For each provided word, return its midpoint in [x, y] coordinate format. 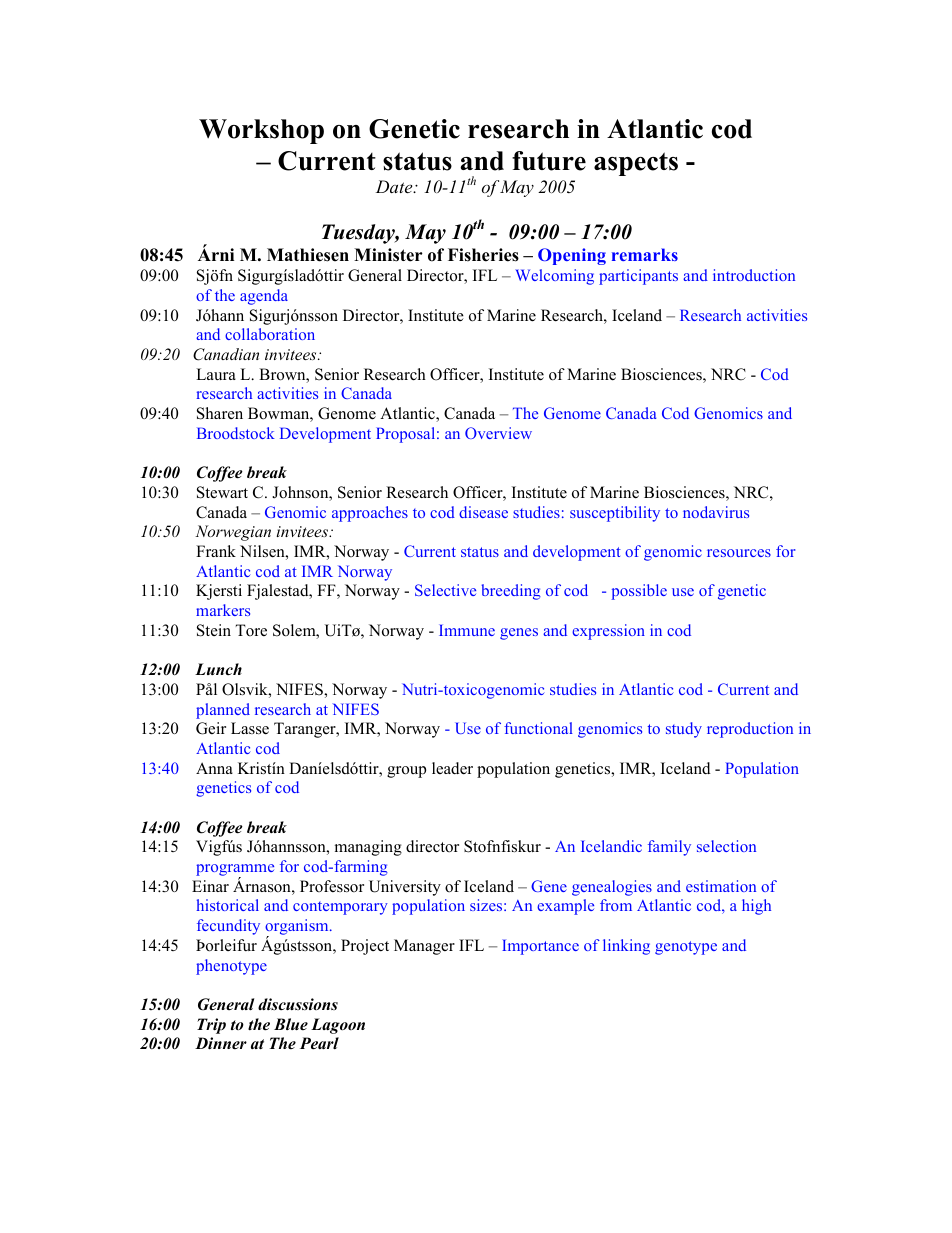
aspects [636, 164]
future [549, 161]
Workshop [261, 131]
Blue [291, 1024]
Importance [540, 947]
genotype [686, 948]
